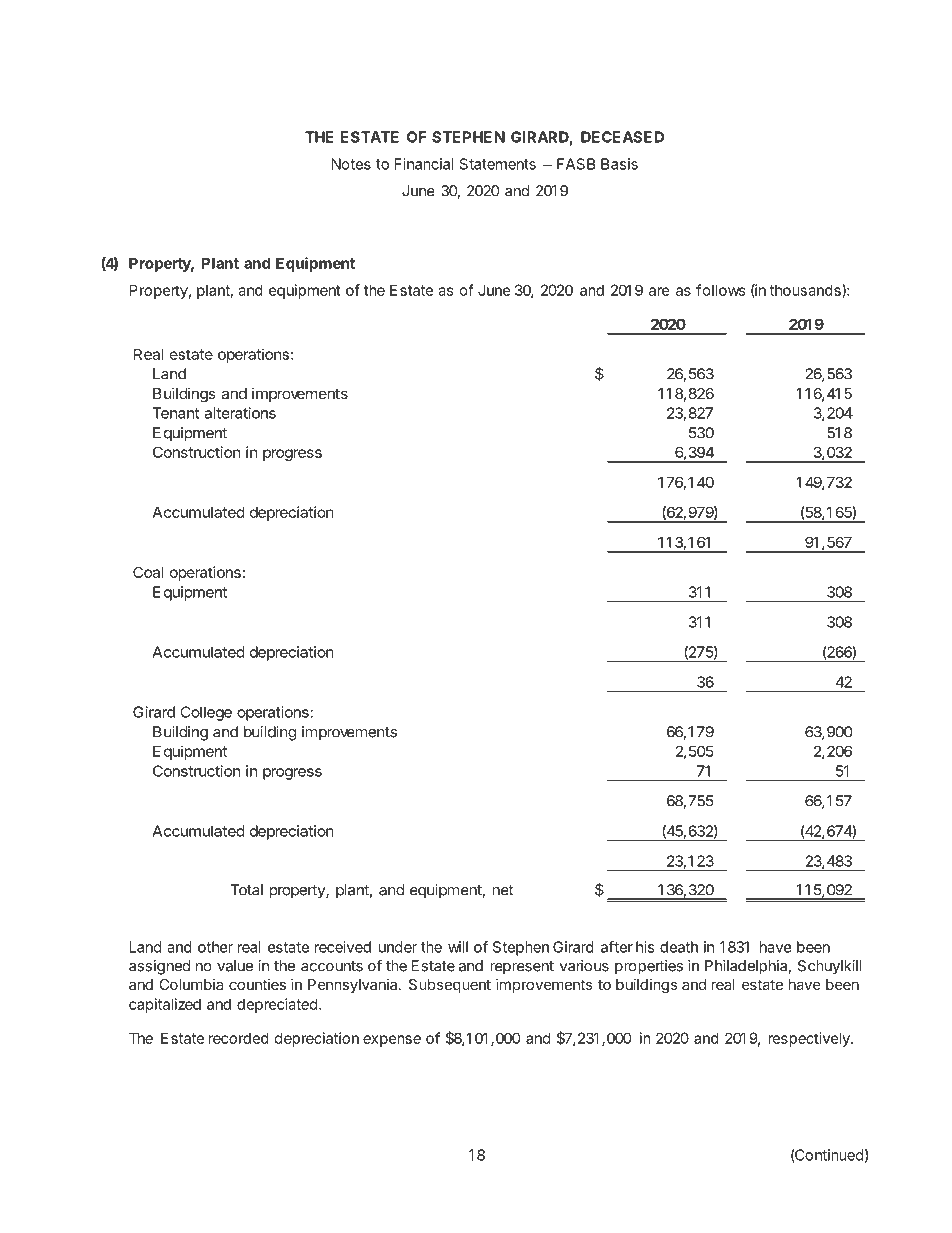 The height and width of the screenshot is (1233, 952). I want to click on Basis, so click(619, 164).
